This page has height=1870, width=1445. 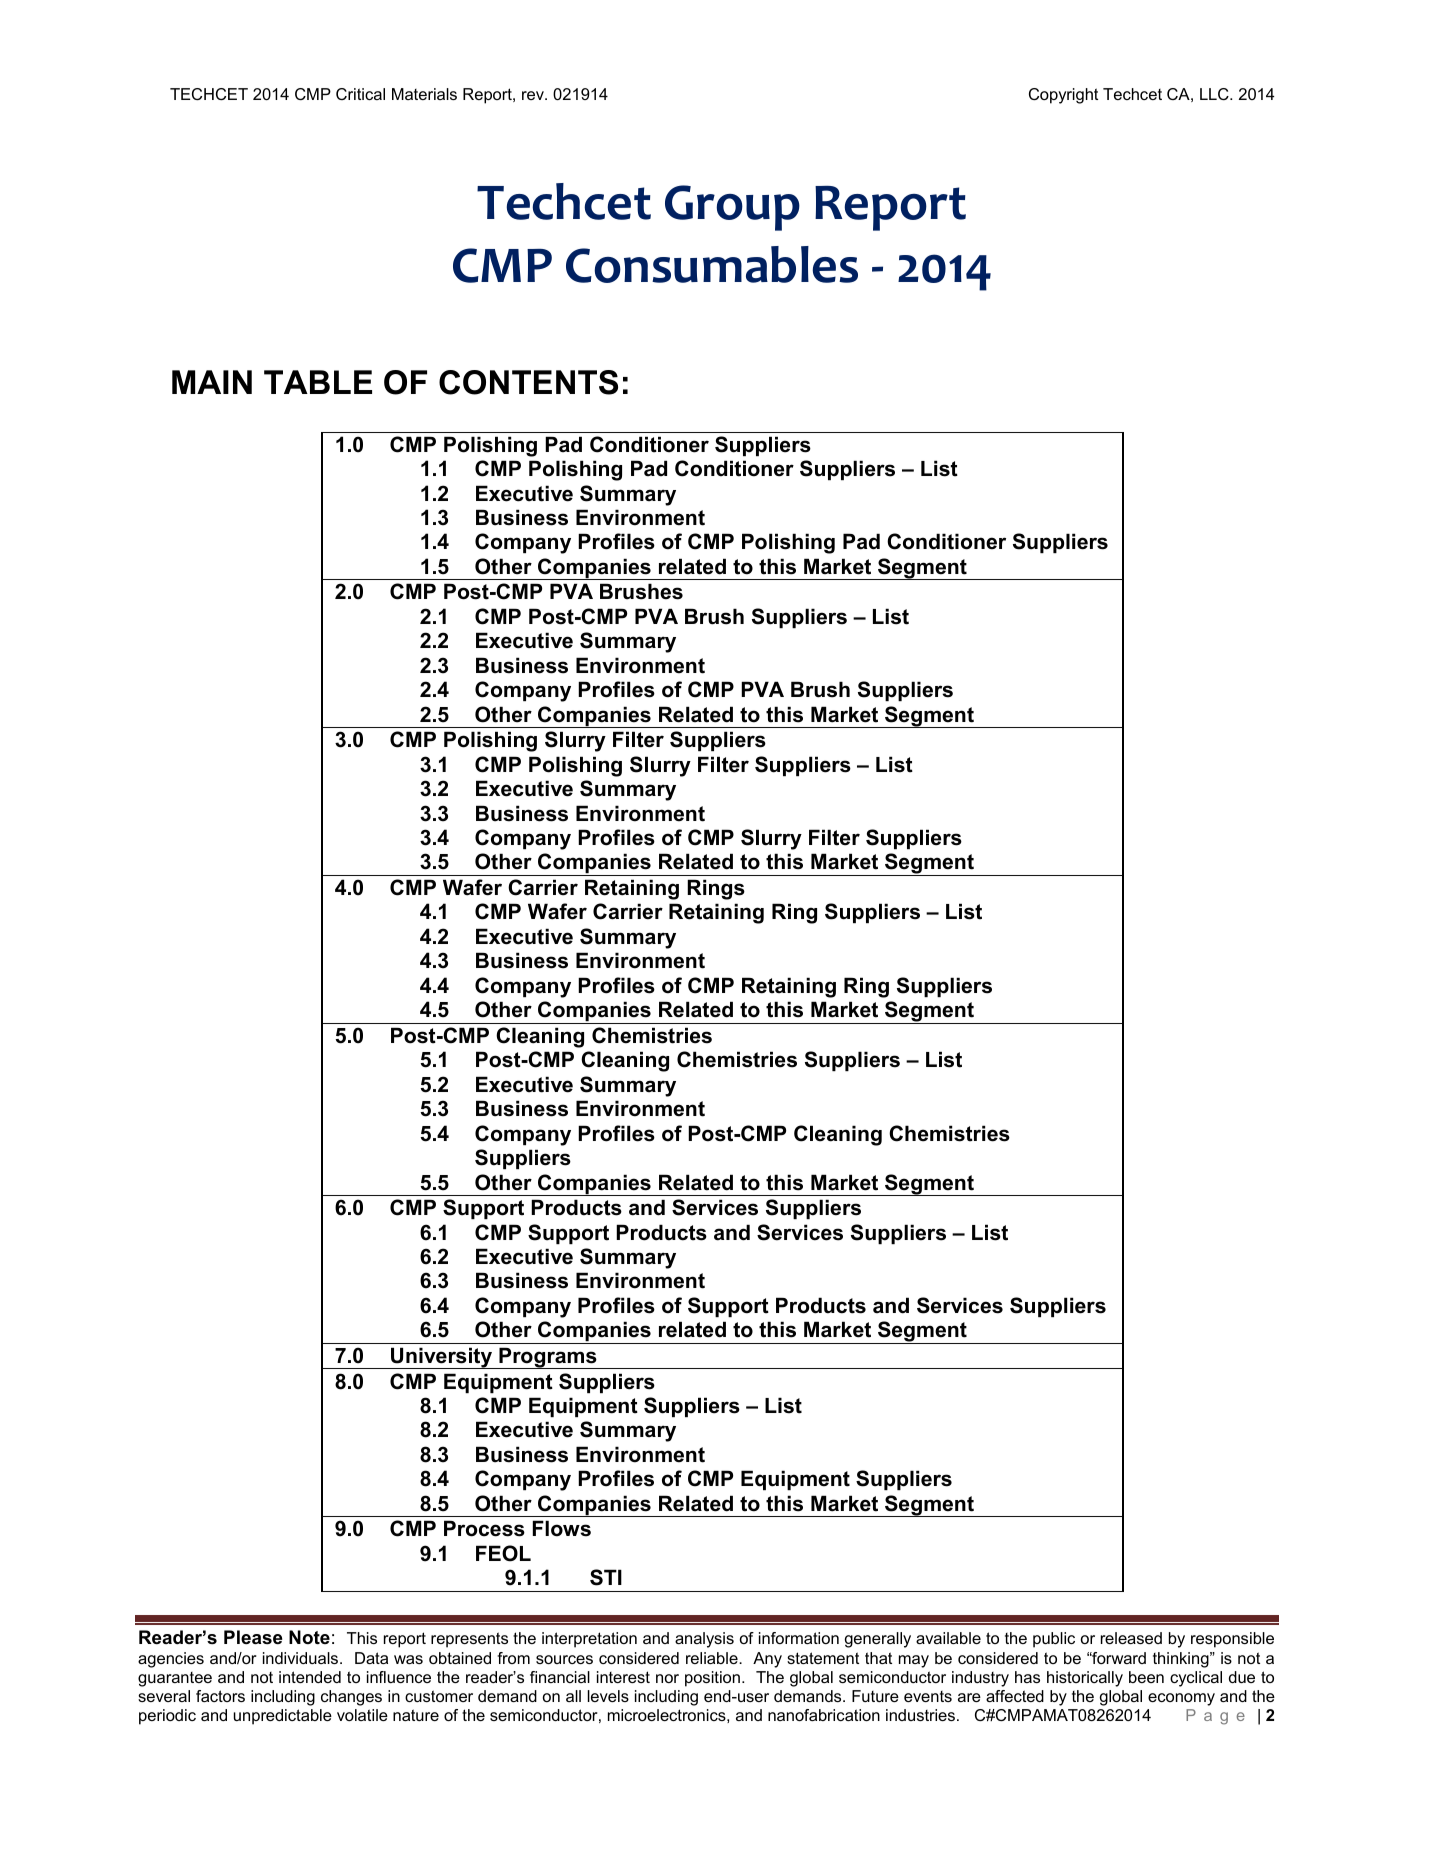 What do you see at coordinates (1063, 96) in the page?
I see `Copyright` at bounding box center [1063, 96].
